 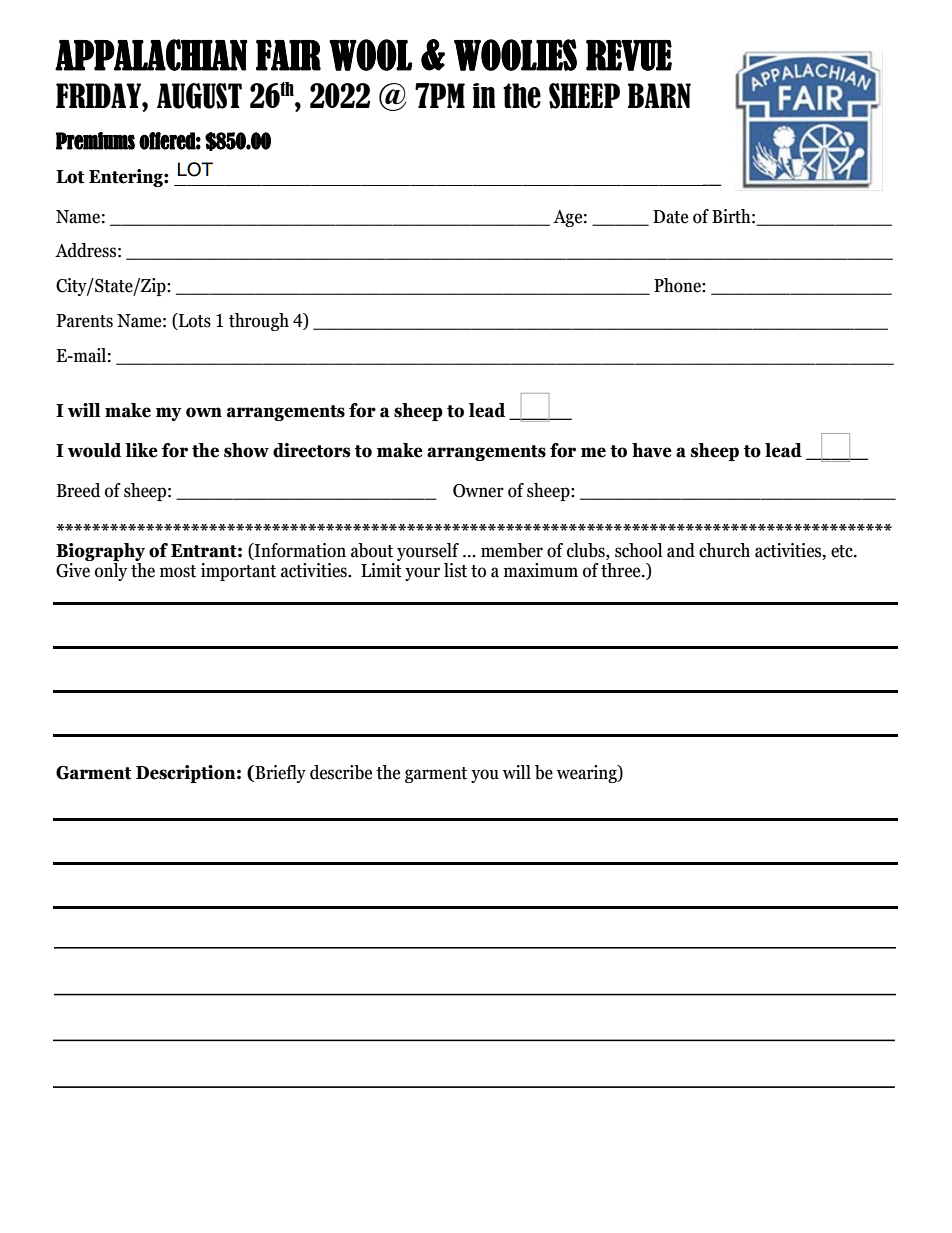 What do you see at coordinates (622, 570) in the screenshot?
I see `three` at bounding box center [622, 570].
